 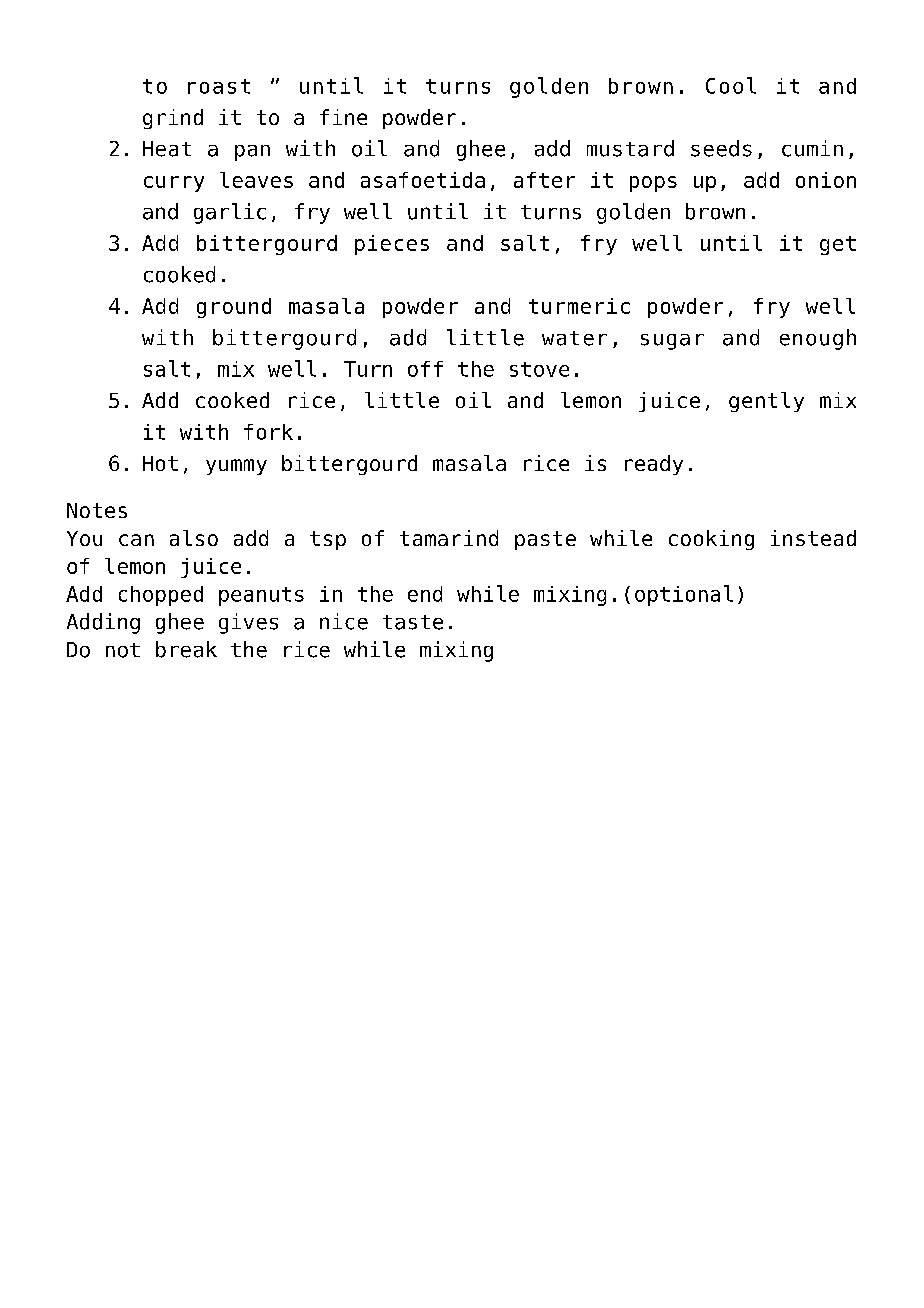 I want to click on break, so click(x=186, y=649).
